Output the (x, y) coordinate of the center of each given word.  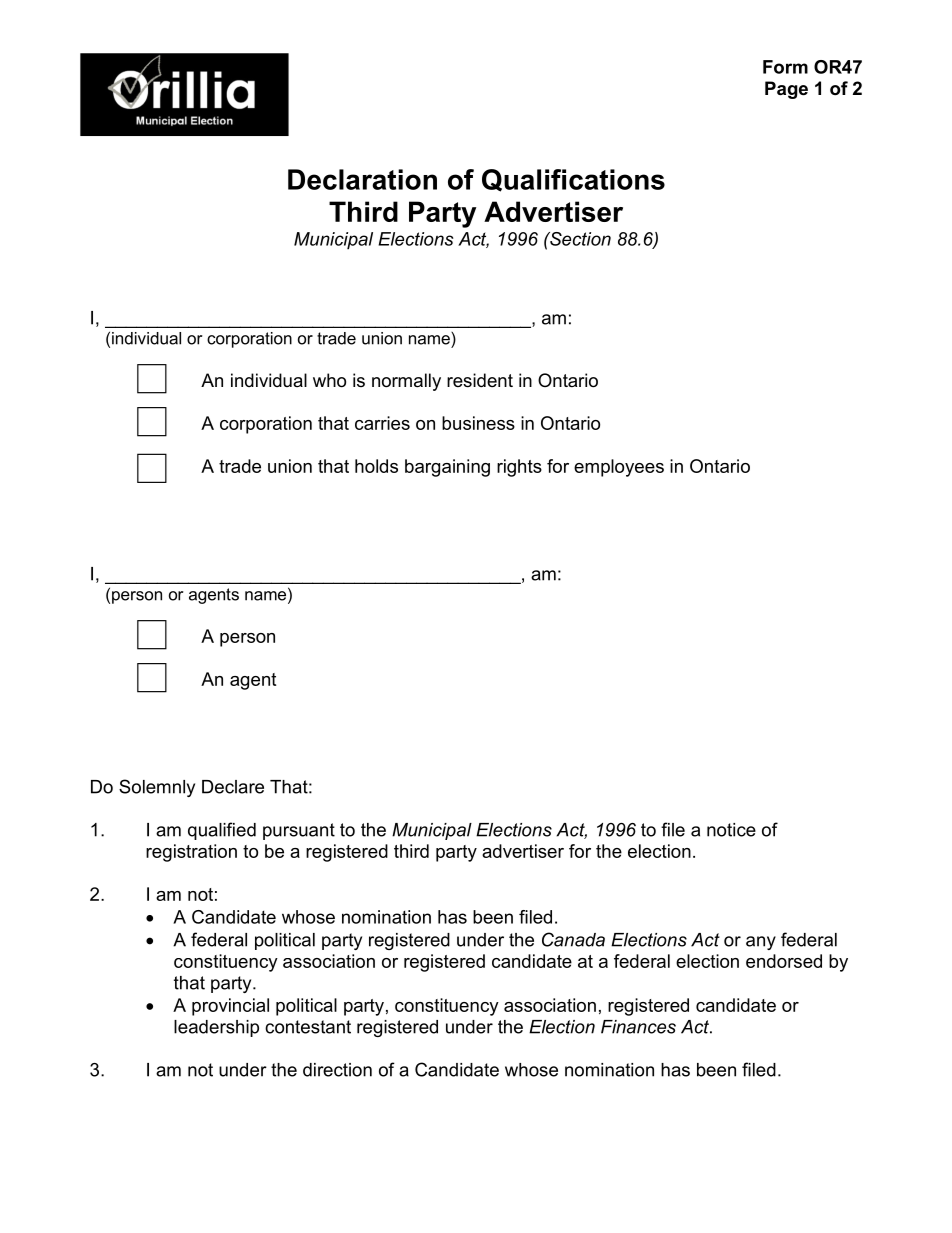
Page (786, 90)
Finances (638, 1027)
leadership (216, 1028)
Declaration (362, 179)
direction (337, 1070)
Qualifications (573, 180)
